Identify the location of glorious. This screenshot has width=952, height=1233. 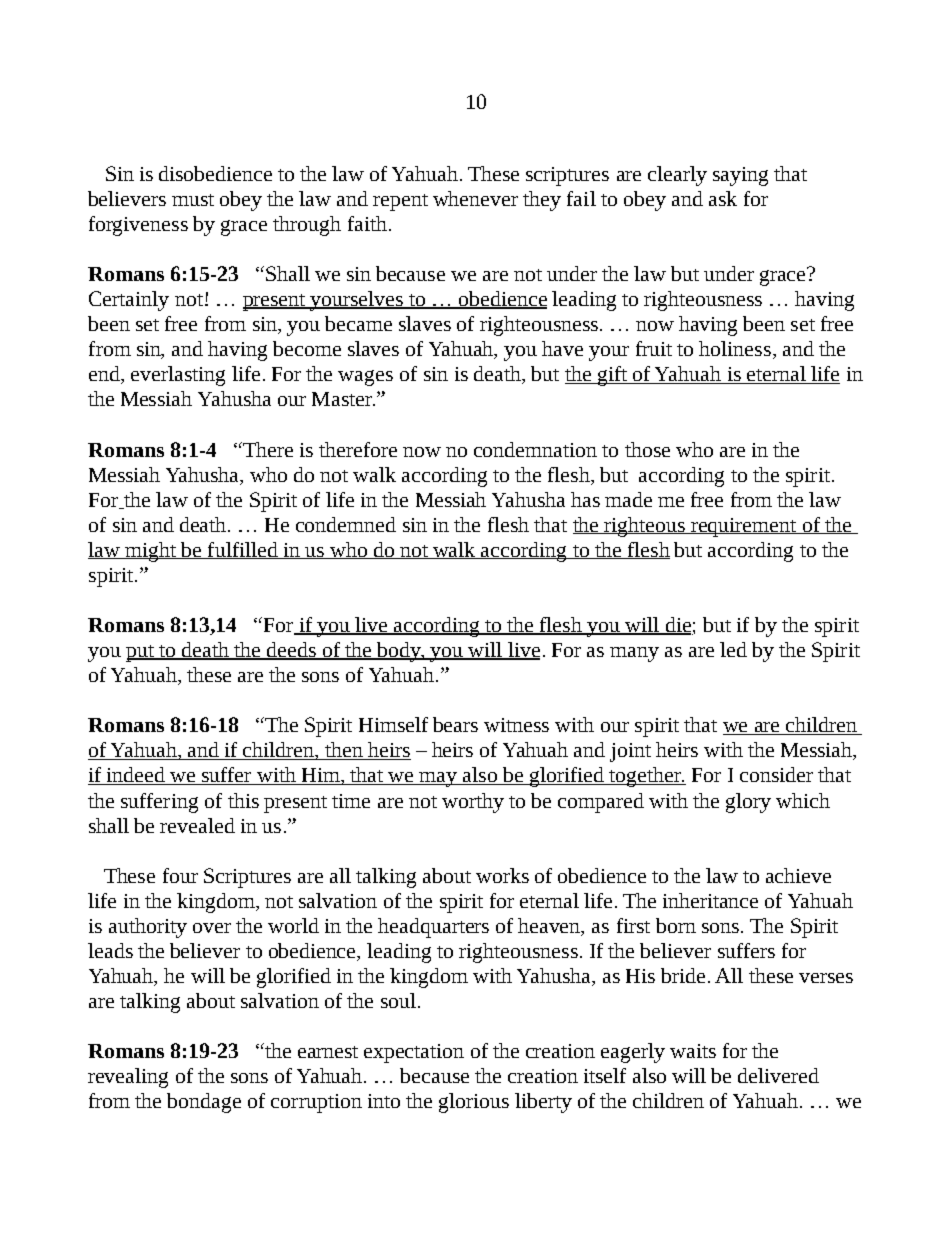
(474, 1103).
